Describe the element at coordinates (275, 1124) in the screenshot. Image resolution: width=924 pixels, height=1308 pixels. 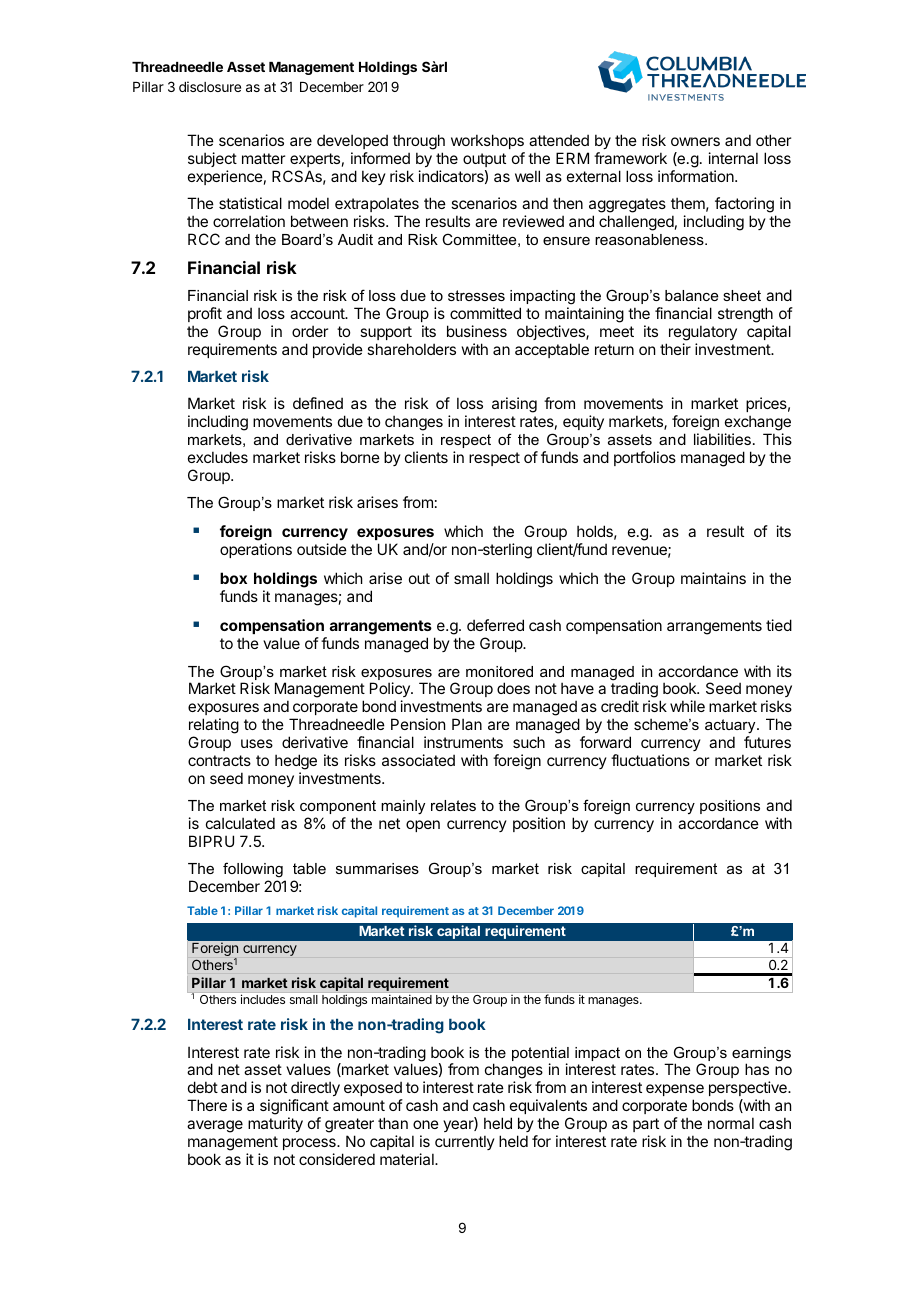
I see `maturity` at that location.
